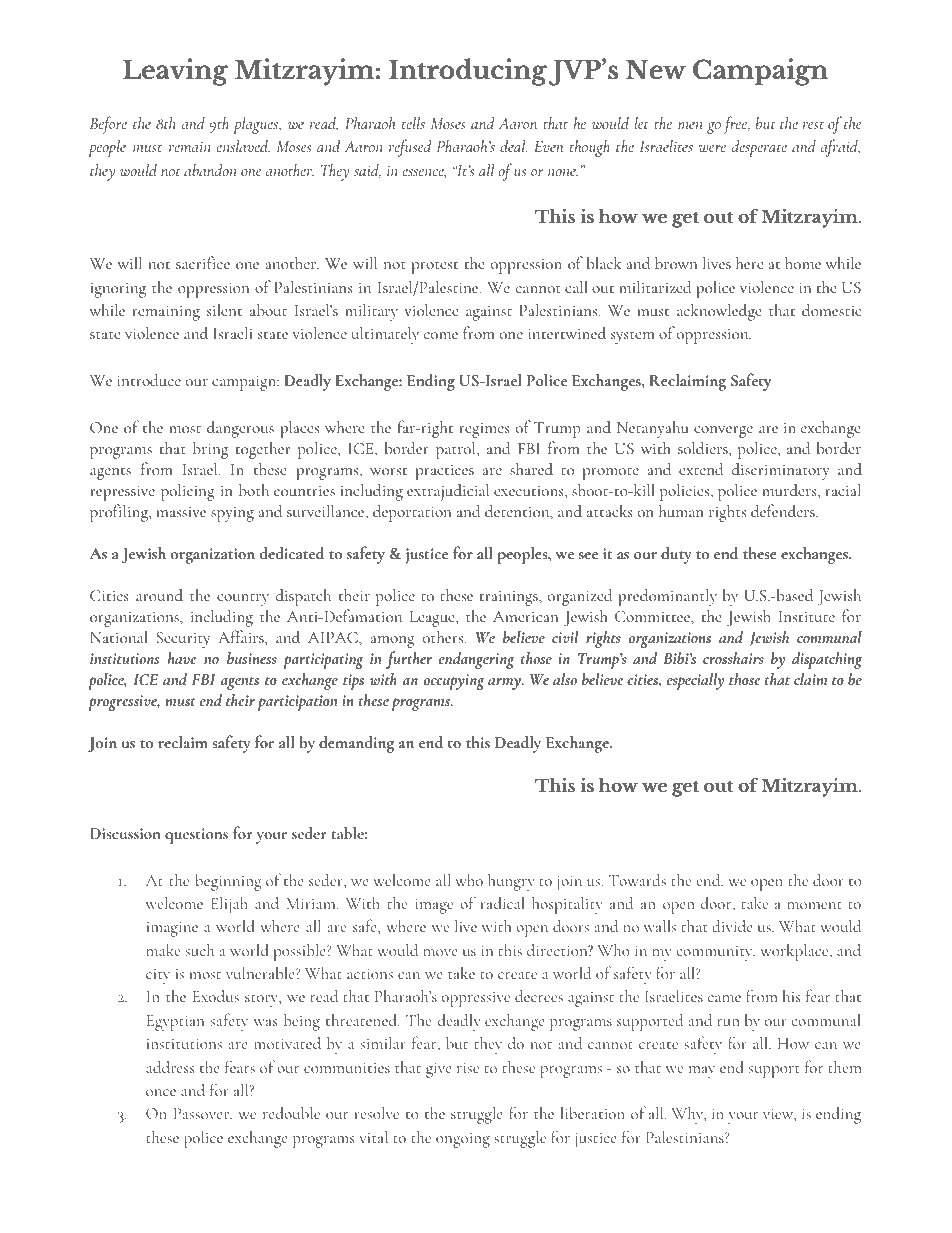  What do you see at coordinates (161, 1092) in the document?
I see `once` at bounding box center [161, 1092].
